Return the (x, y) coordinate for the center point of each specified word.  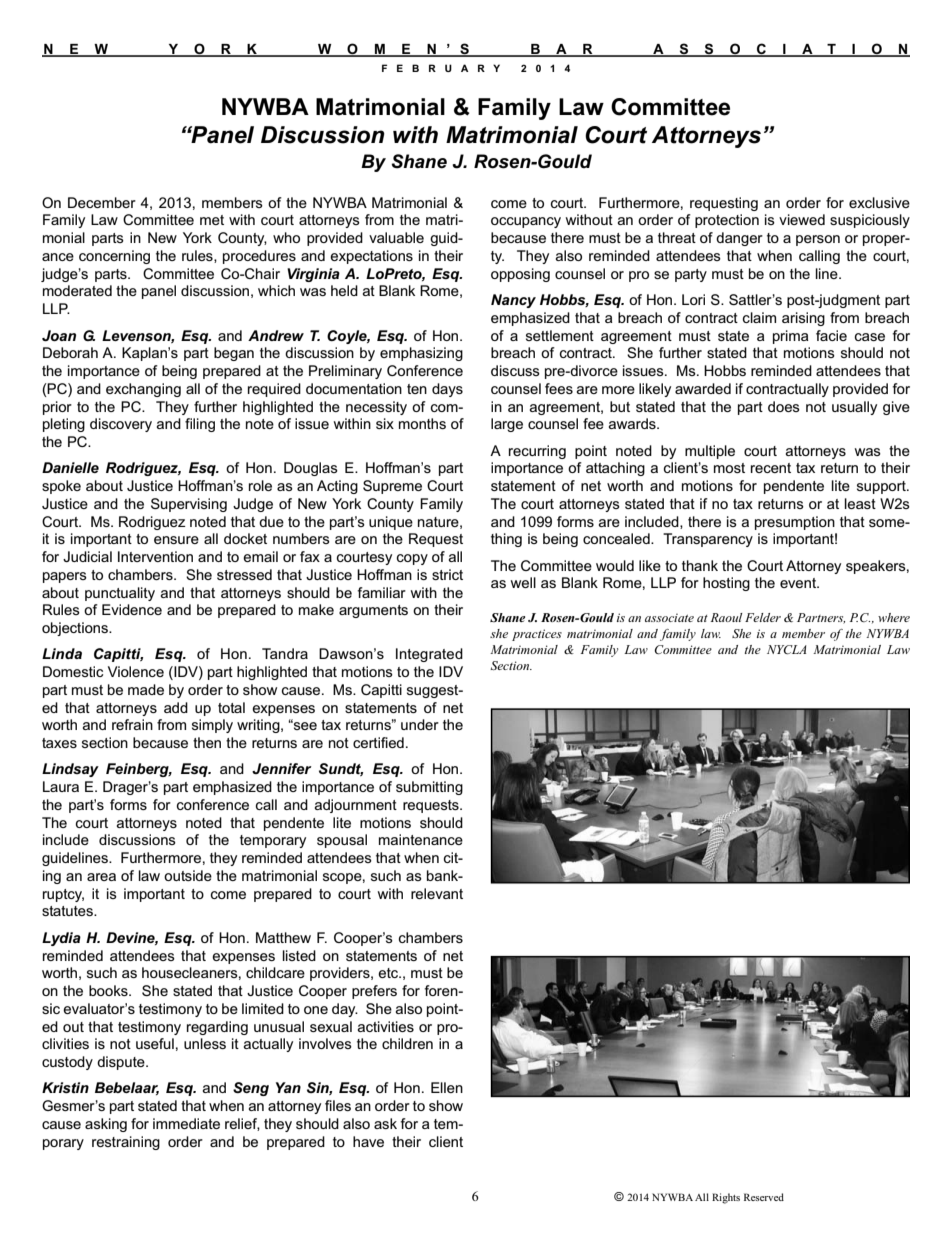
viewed (802, 219)
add (176, 707)
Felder (763, 617)
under (420, 724)
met (212, 220)
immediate (186, 1123)
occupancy (526, 222)
